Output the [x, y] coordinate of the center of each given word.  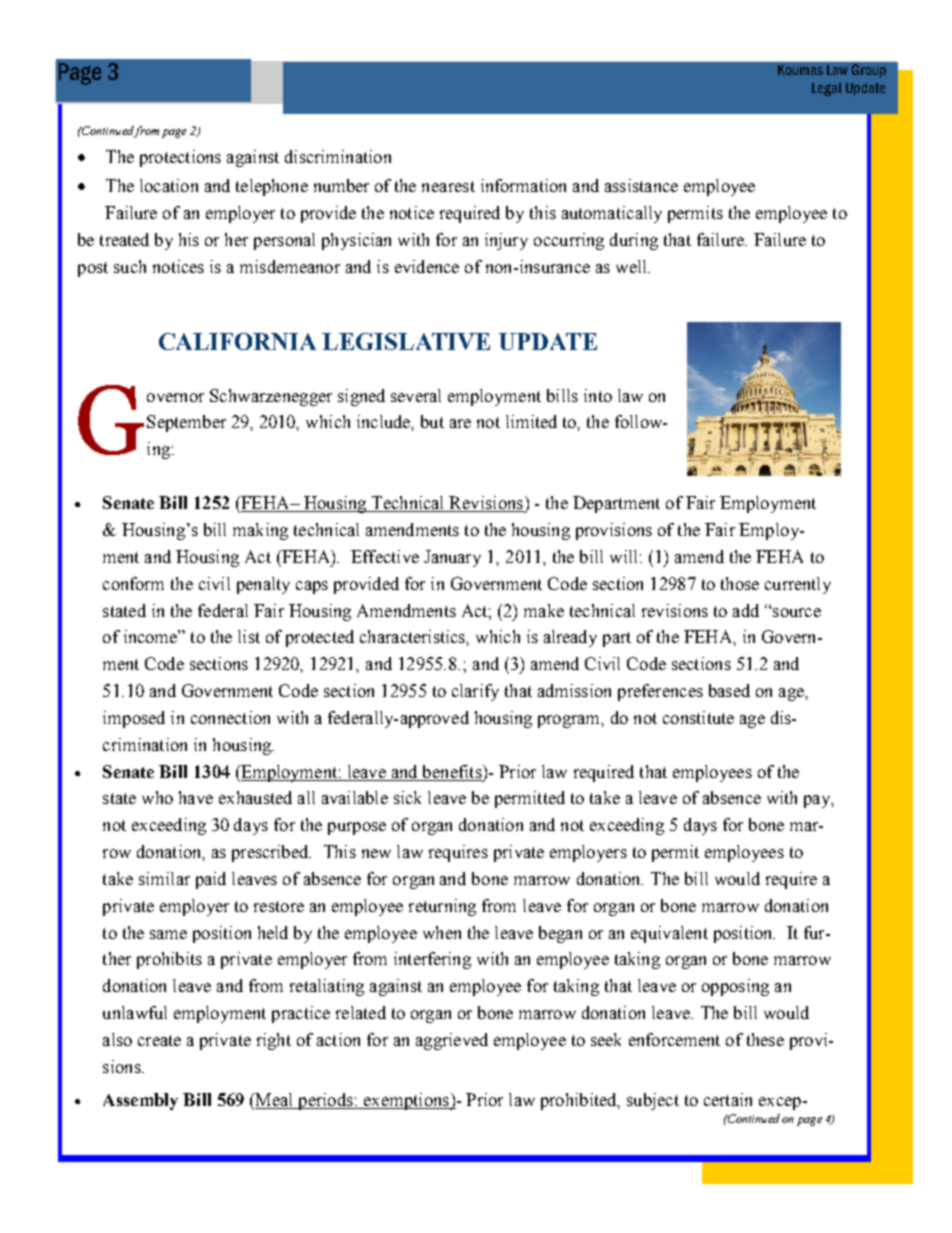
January [452, 558]
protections [180, 158]
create [159, 1040]
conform [133, 583]
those [740, 583]
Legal [826, 89]
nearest [448, 186]
